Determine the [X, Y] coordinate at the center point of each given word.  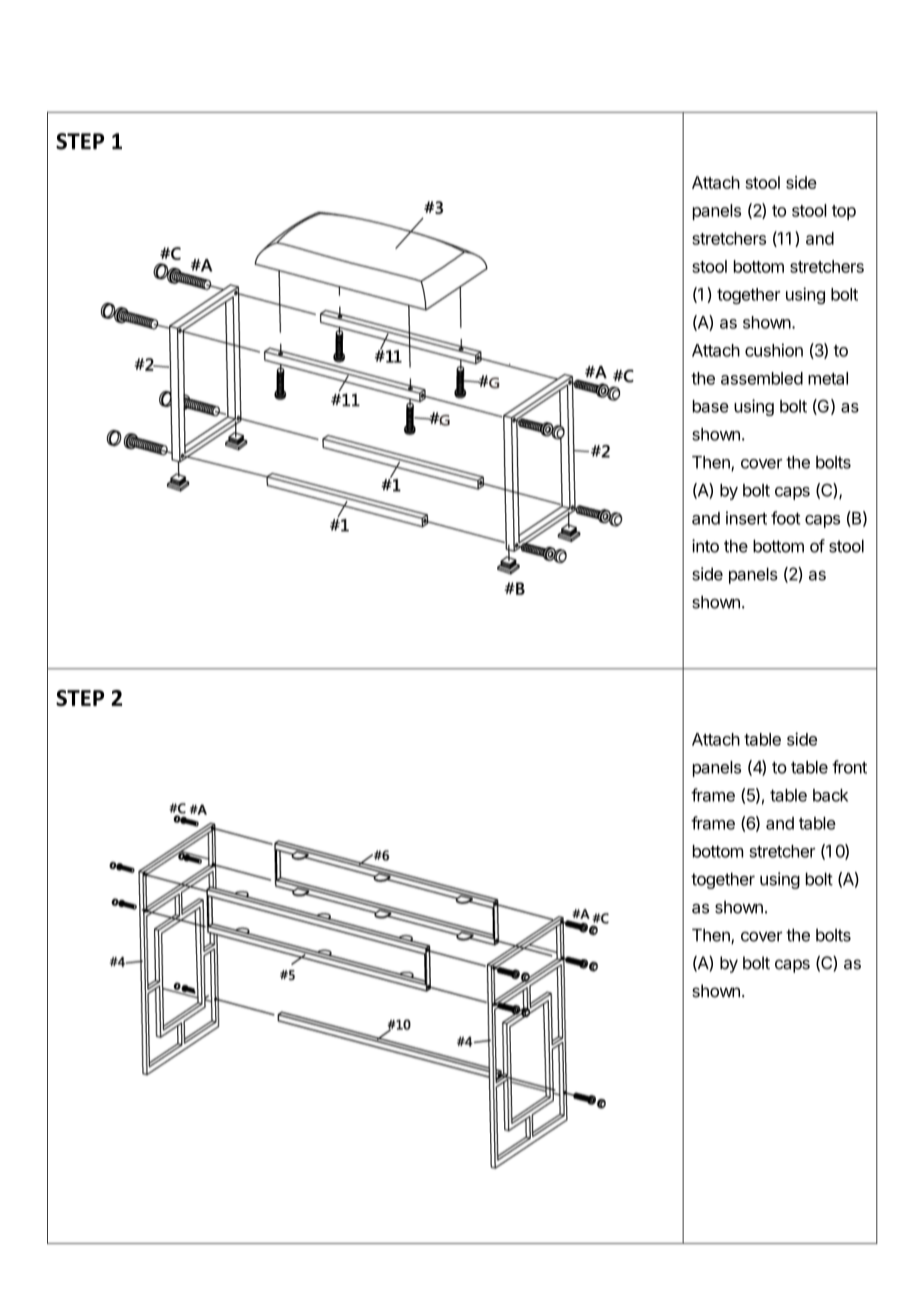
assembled [762, 378]
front [849, 767]
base [711, 406]
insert [746, 518]
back [830, 795]
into [705, 546]
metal [828, 378]
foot [785, 518]
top [844, 212]
